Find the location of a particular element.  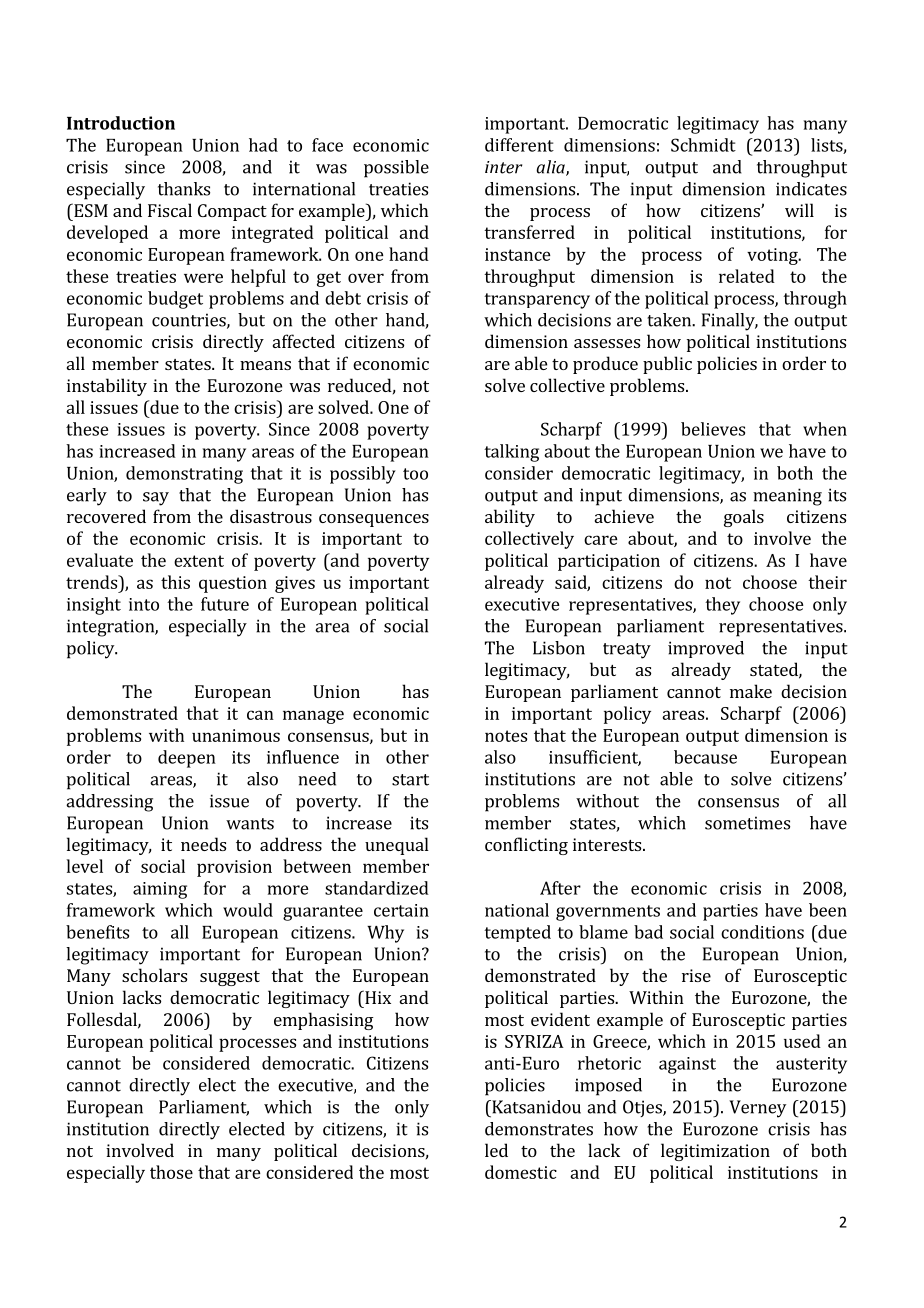

scholars is located at coordinates (154, 975).
